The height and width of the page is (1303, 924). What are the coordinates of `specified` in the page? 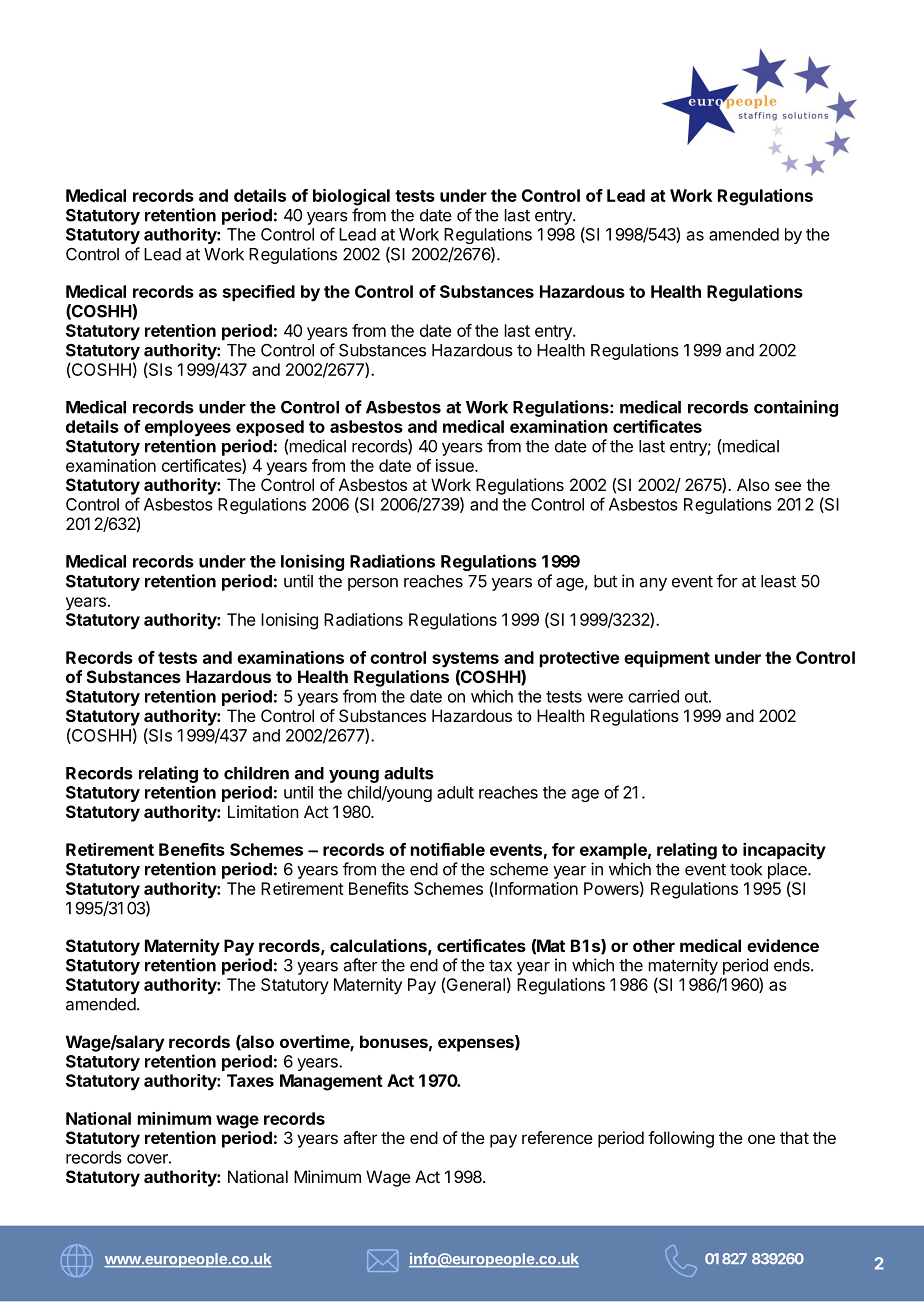 It's located at (259, 293).
